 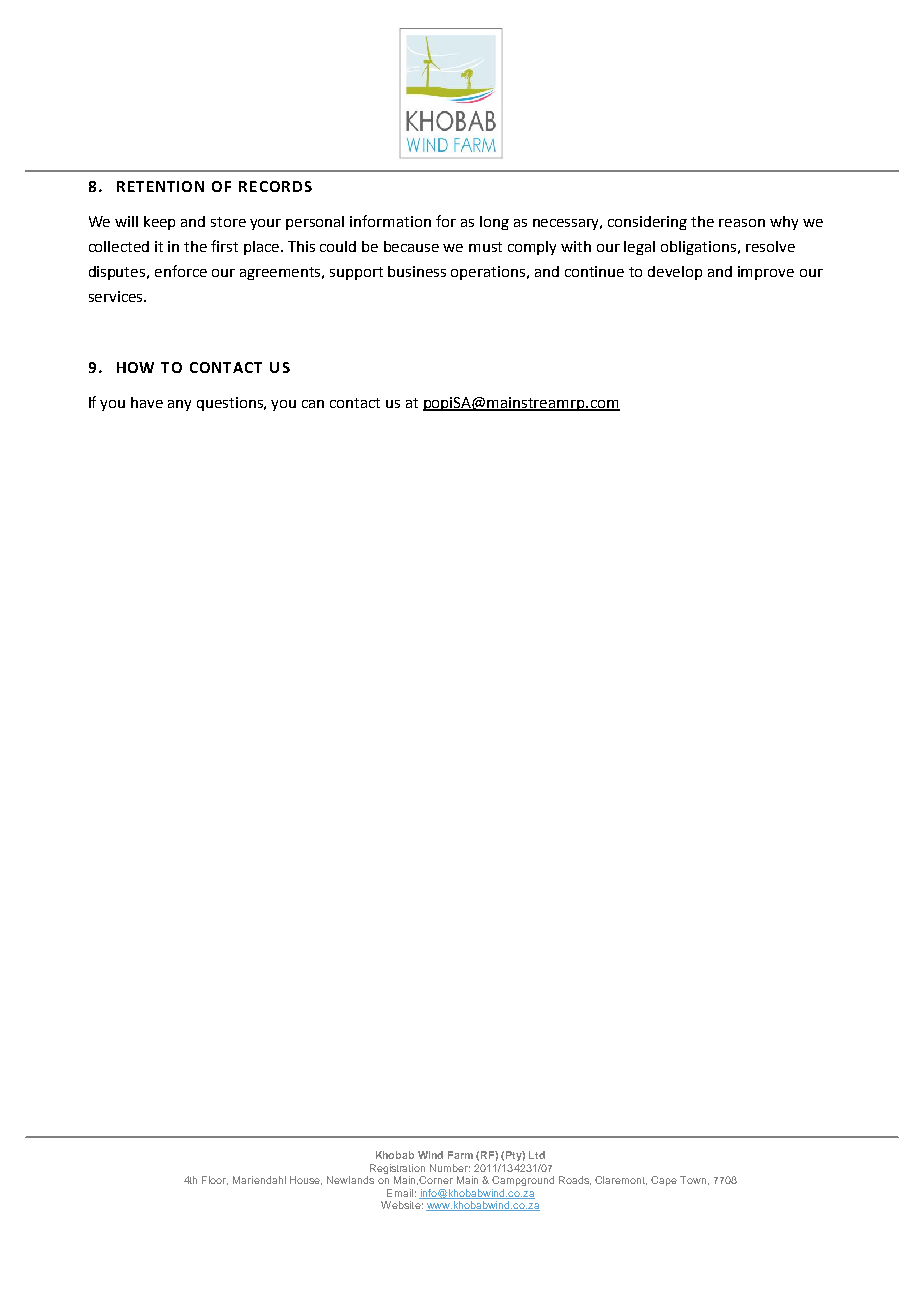 What do you see at coordinates (675, 273) in the image?
I see `develop` at bounding box center [675, 273].
